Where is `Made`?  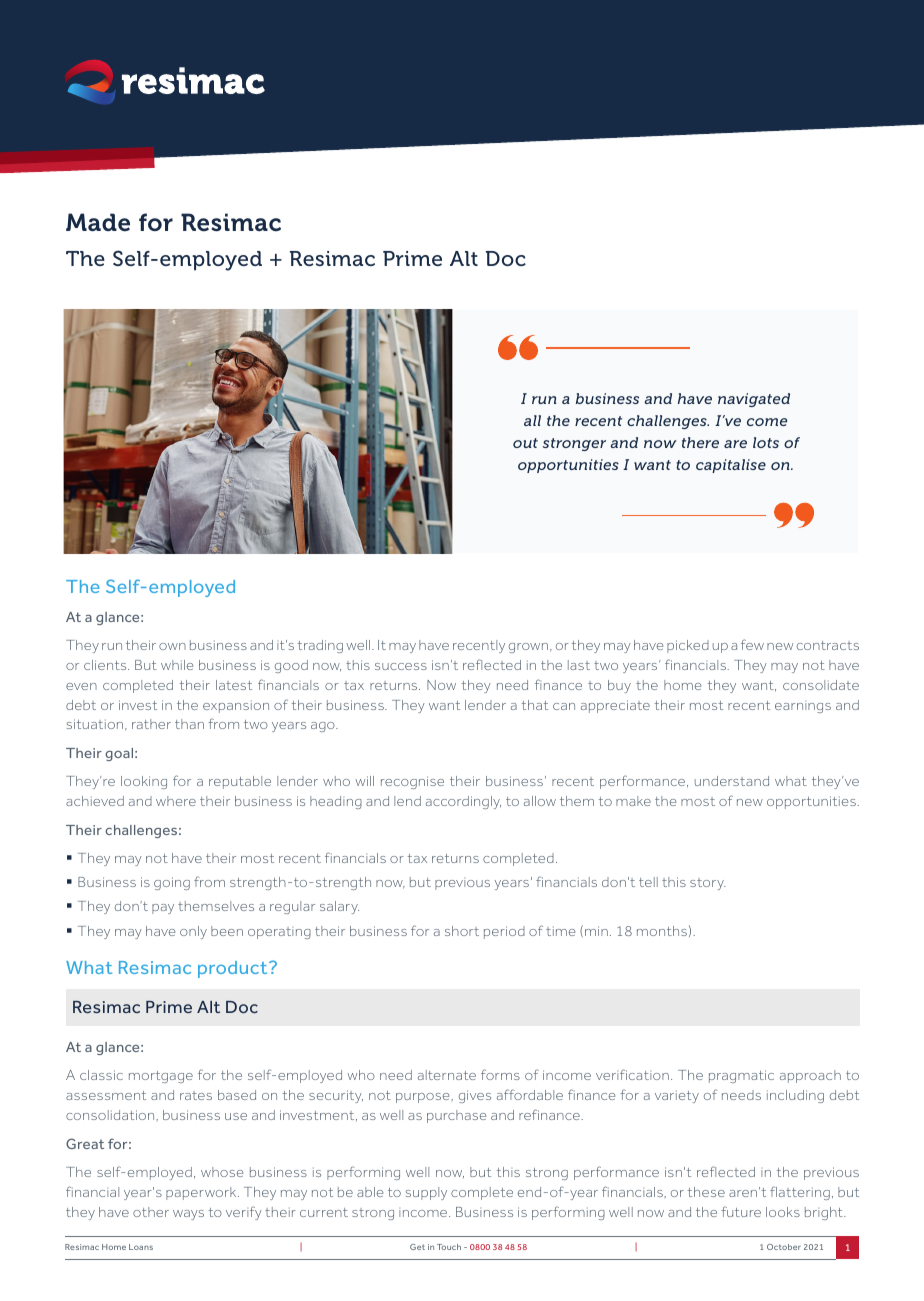
Made is located at coordinates (98, 222).
